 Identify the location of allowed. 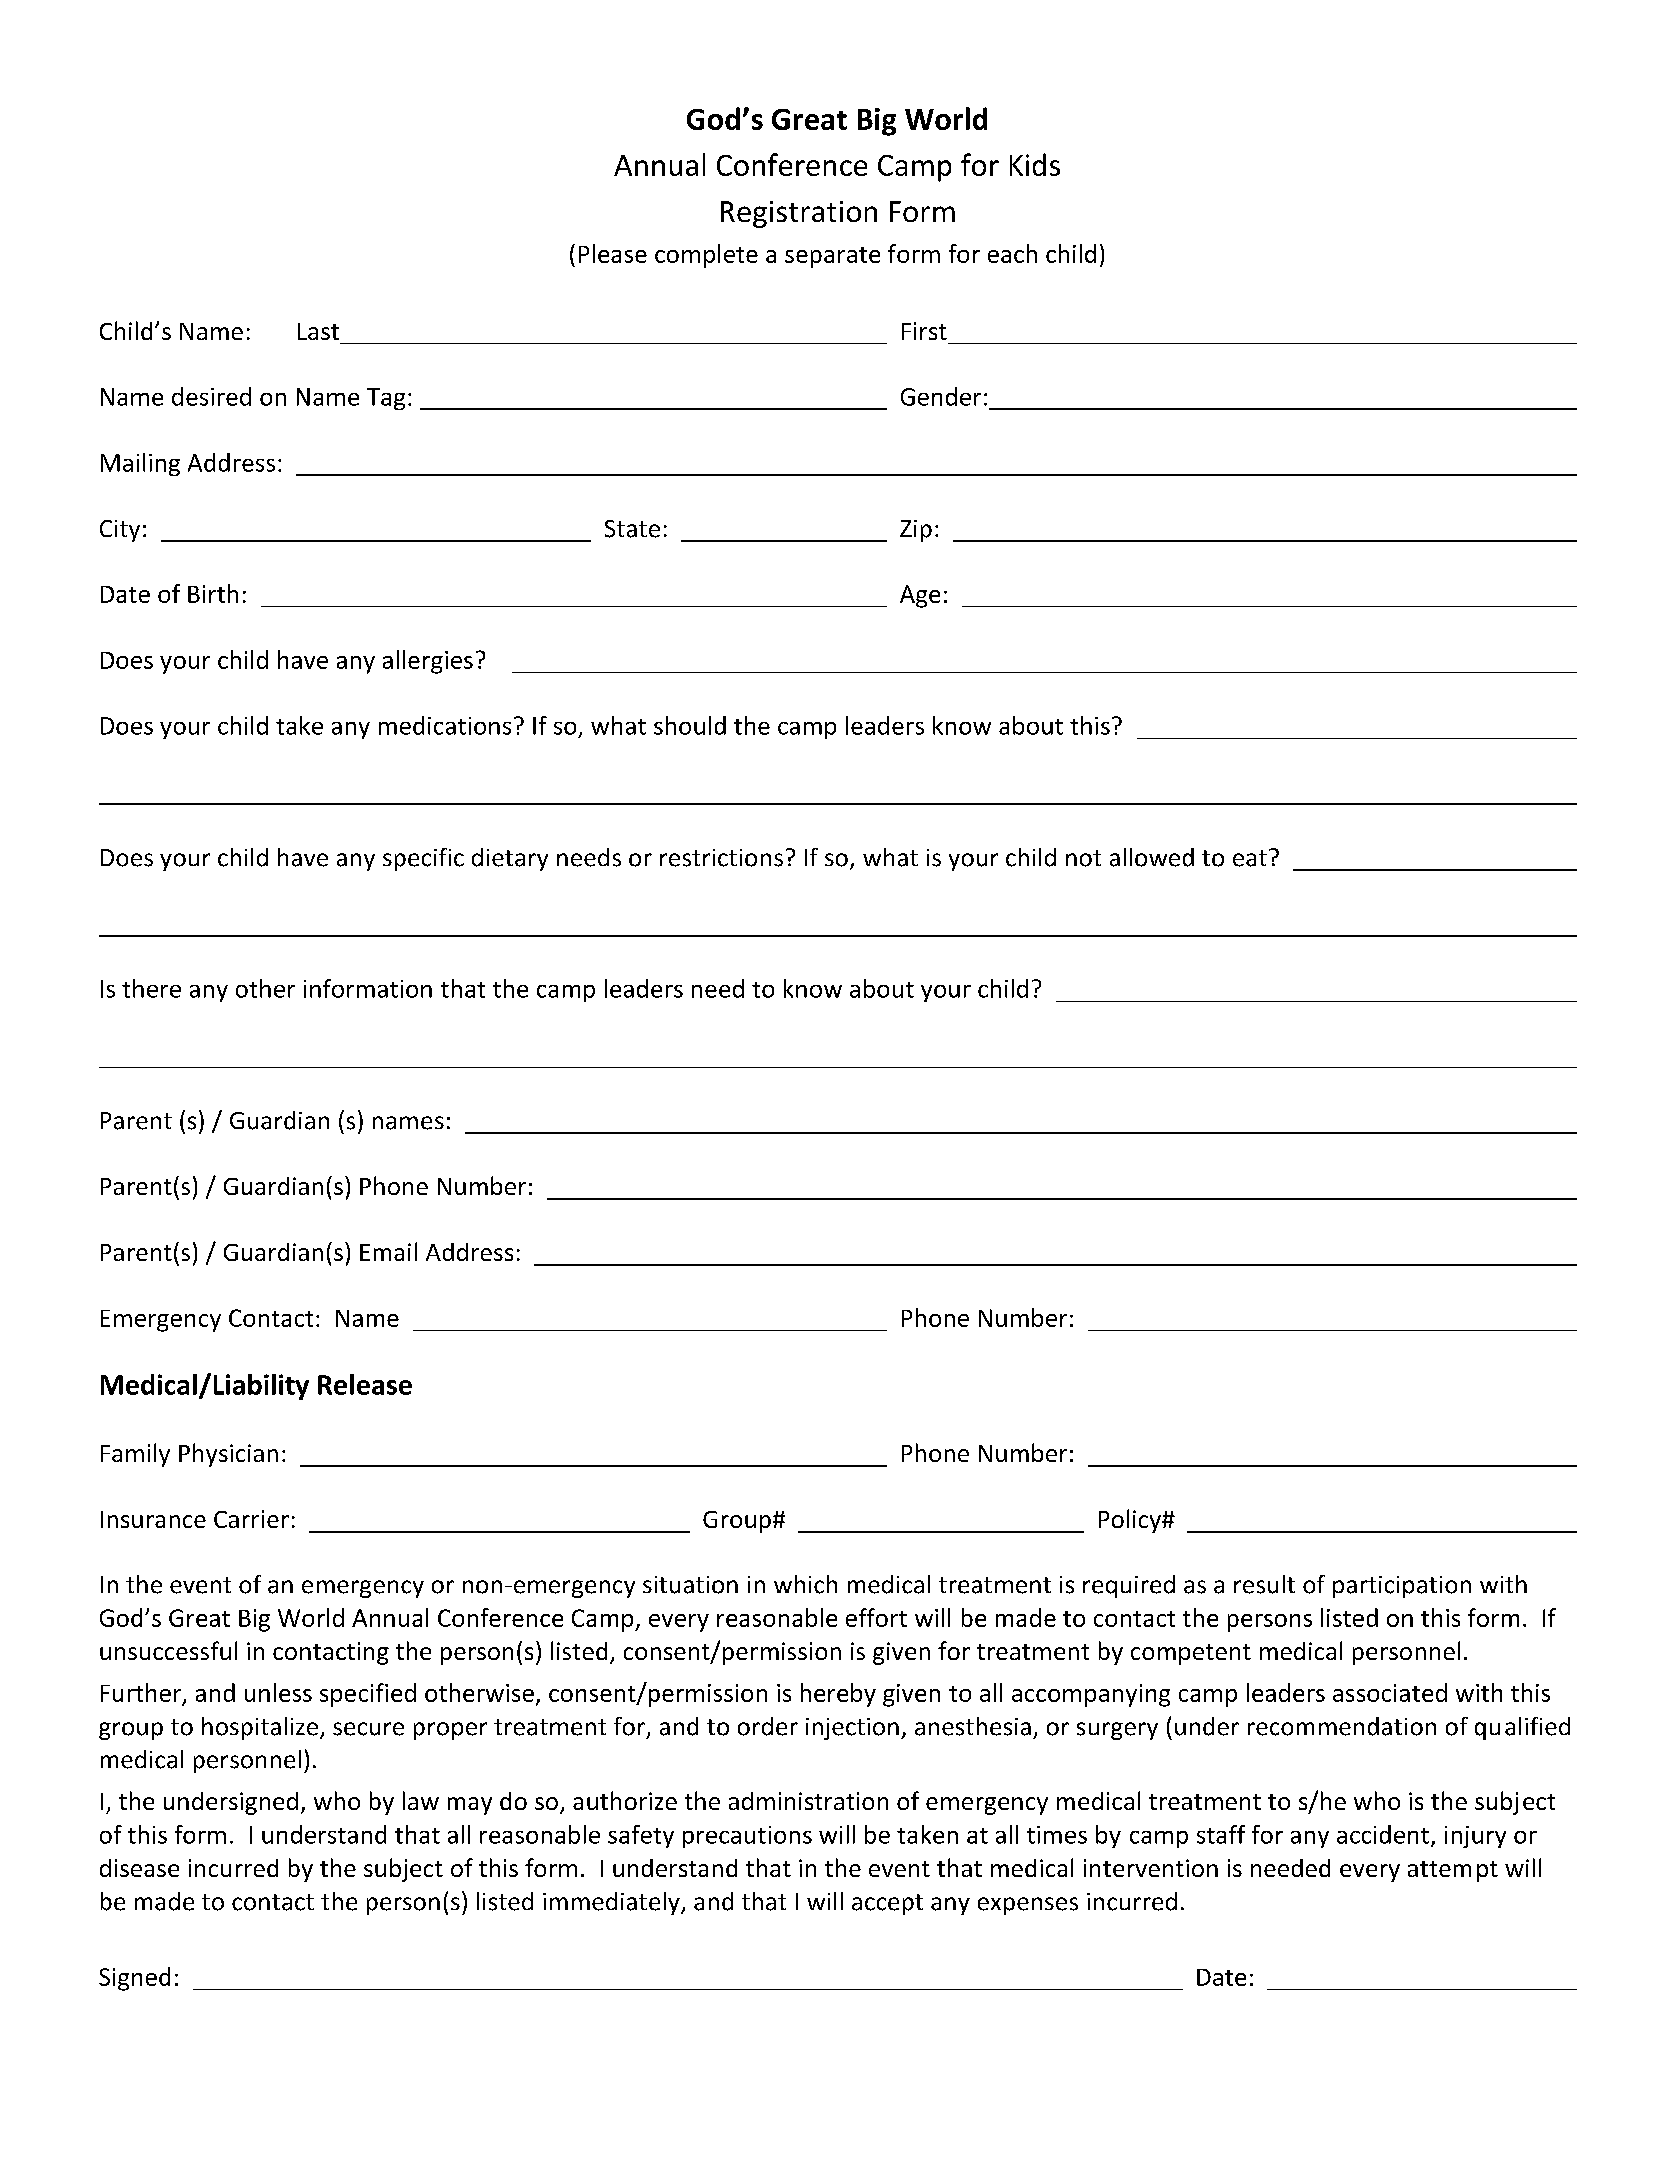
(1152, 857).
